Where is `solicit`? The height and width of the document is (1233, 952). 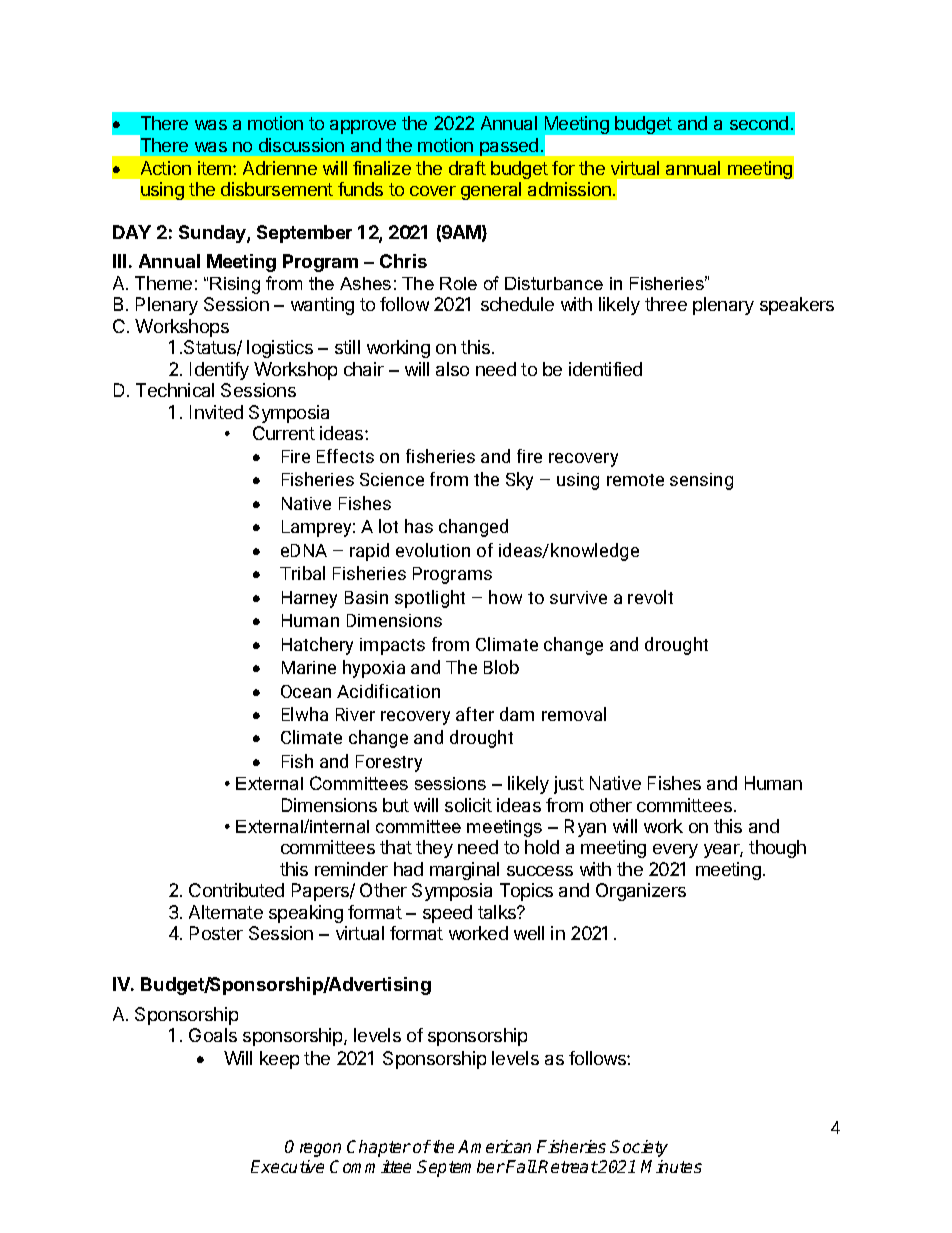 solicit is located at coordinates (468, 805).
